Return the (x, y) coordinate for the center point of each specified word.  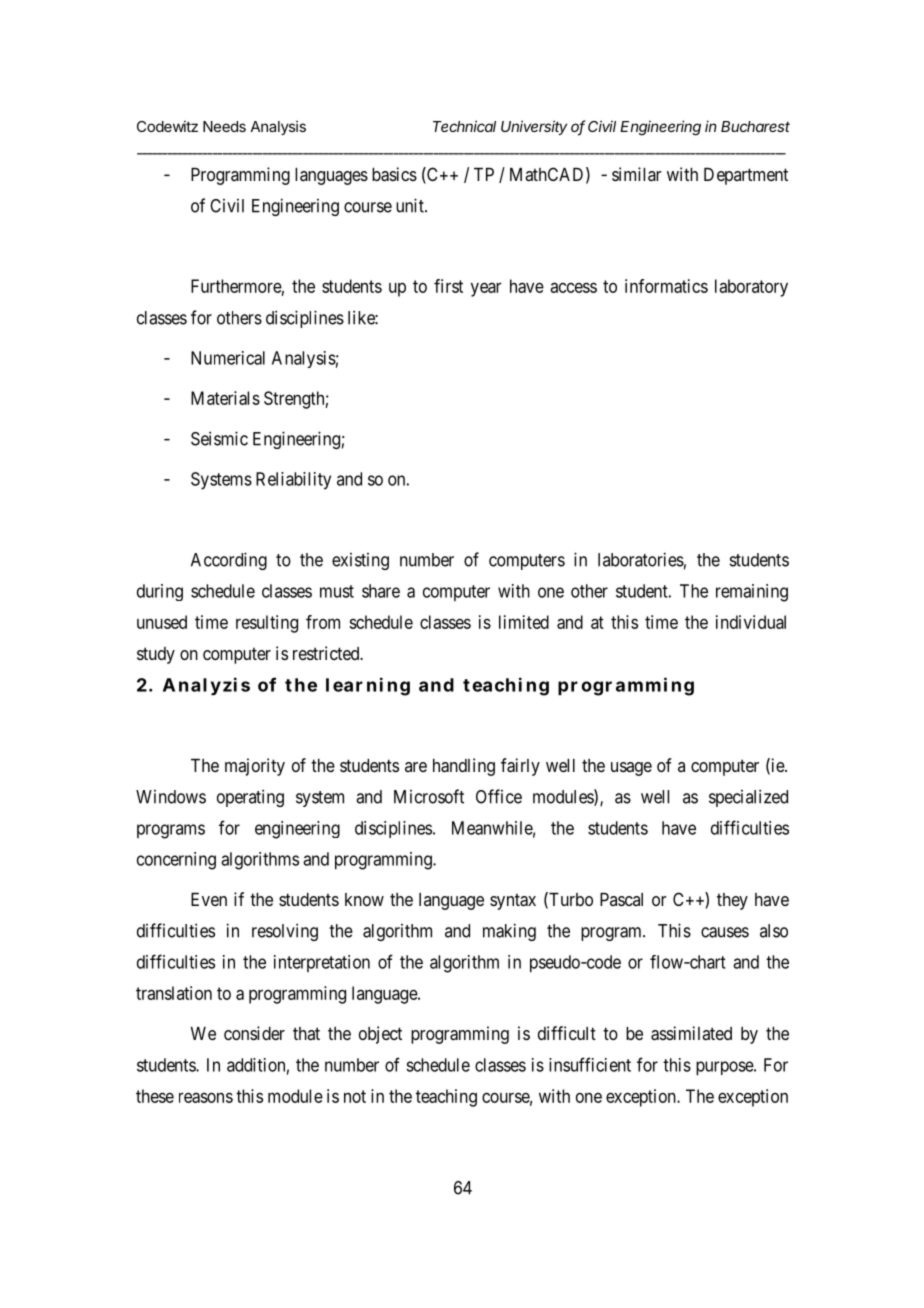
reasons (206, 1097)
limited (524, 622)
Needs (224, 126)
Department (746, 176)
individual (751, 622)
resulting (267, 624)
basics (394, 174)
